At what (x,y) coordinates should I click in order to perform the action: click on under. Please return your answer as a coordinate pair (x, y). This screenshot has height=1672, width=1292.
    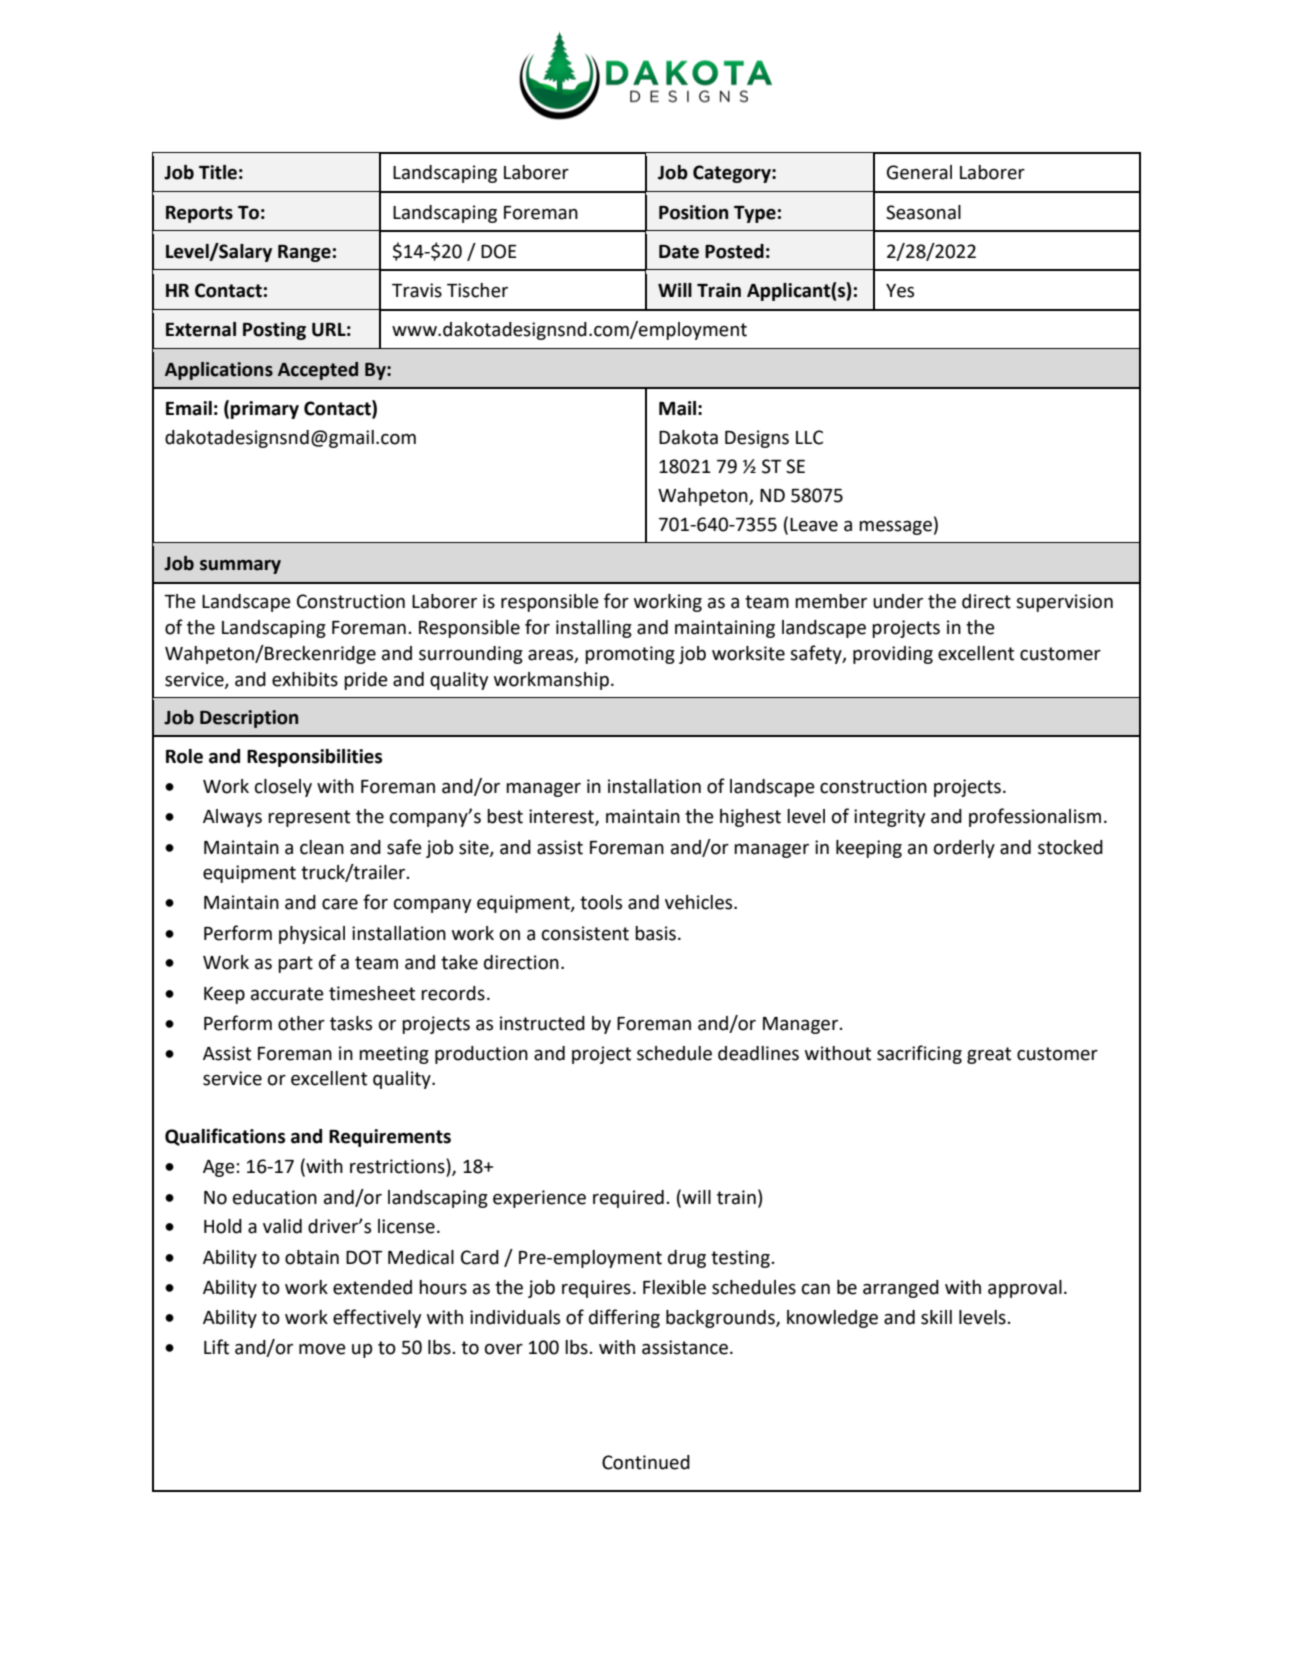
    Looking at the image, I should click on (898, 601).
